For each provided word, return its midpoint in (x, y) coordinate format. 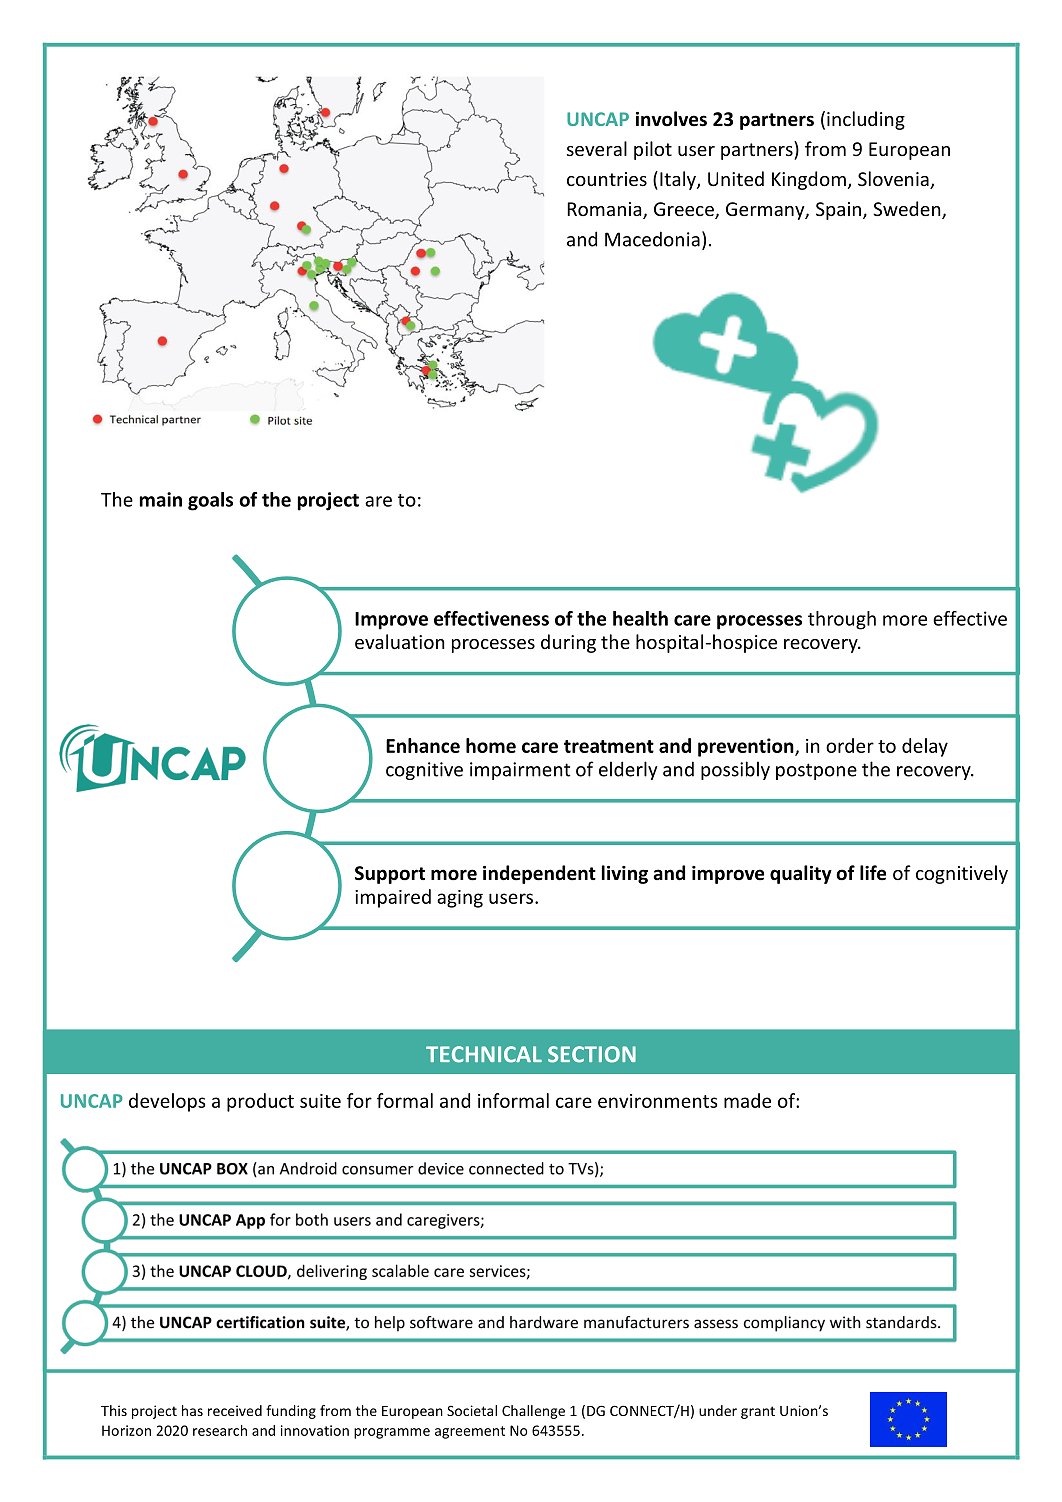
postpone (816, 771)
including (866, 120)
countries (607, 179)
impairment (520, 771)
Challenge (533, 1412)
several (597, 148)
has (192, 1410)
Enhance (423, 745)
